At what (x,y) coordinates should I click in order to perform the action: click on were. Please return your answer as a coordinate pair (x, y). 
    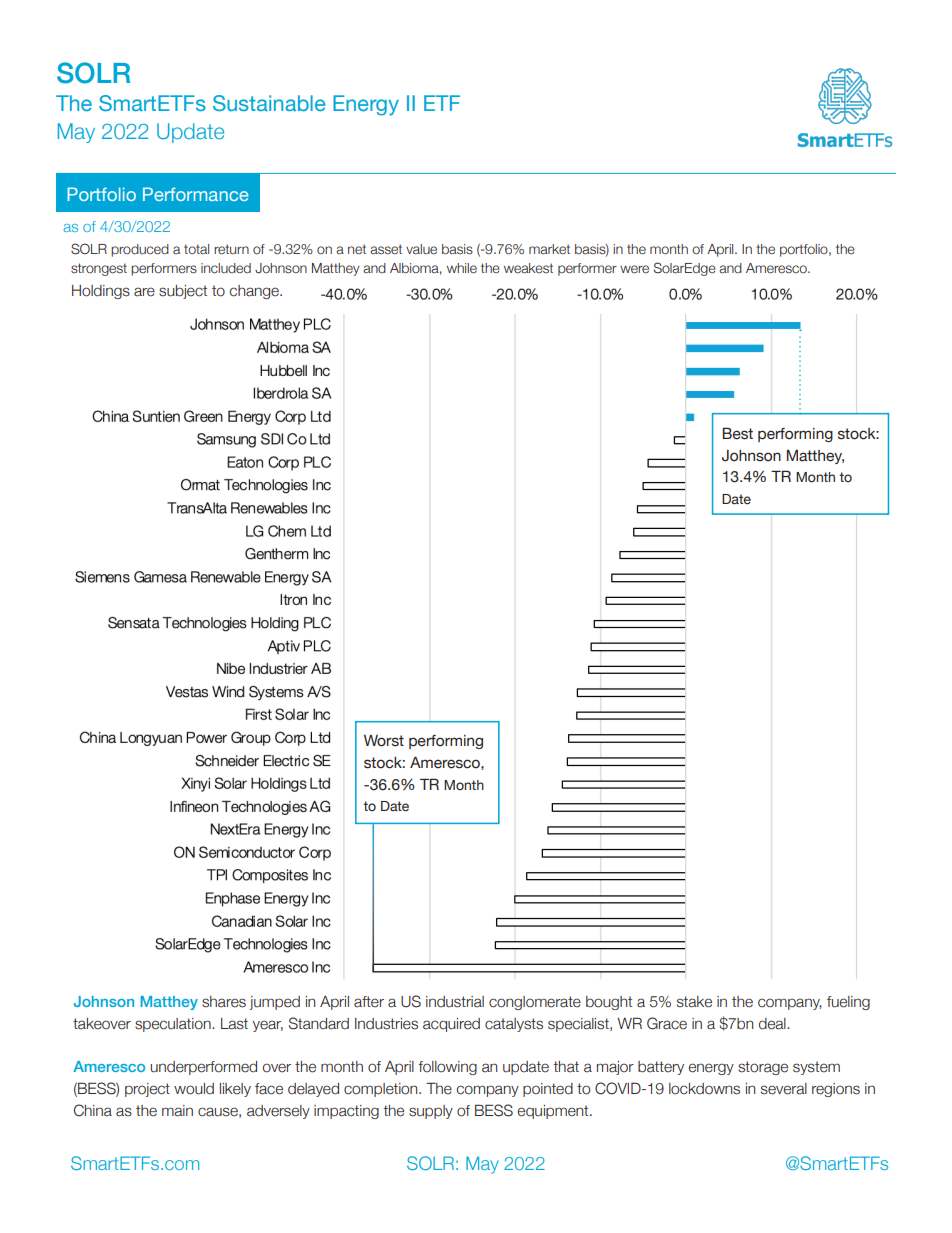
    Looking at the image, I should click on (634, 269).
